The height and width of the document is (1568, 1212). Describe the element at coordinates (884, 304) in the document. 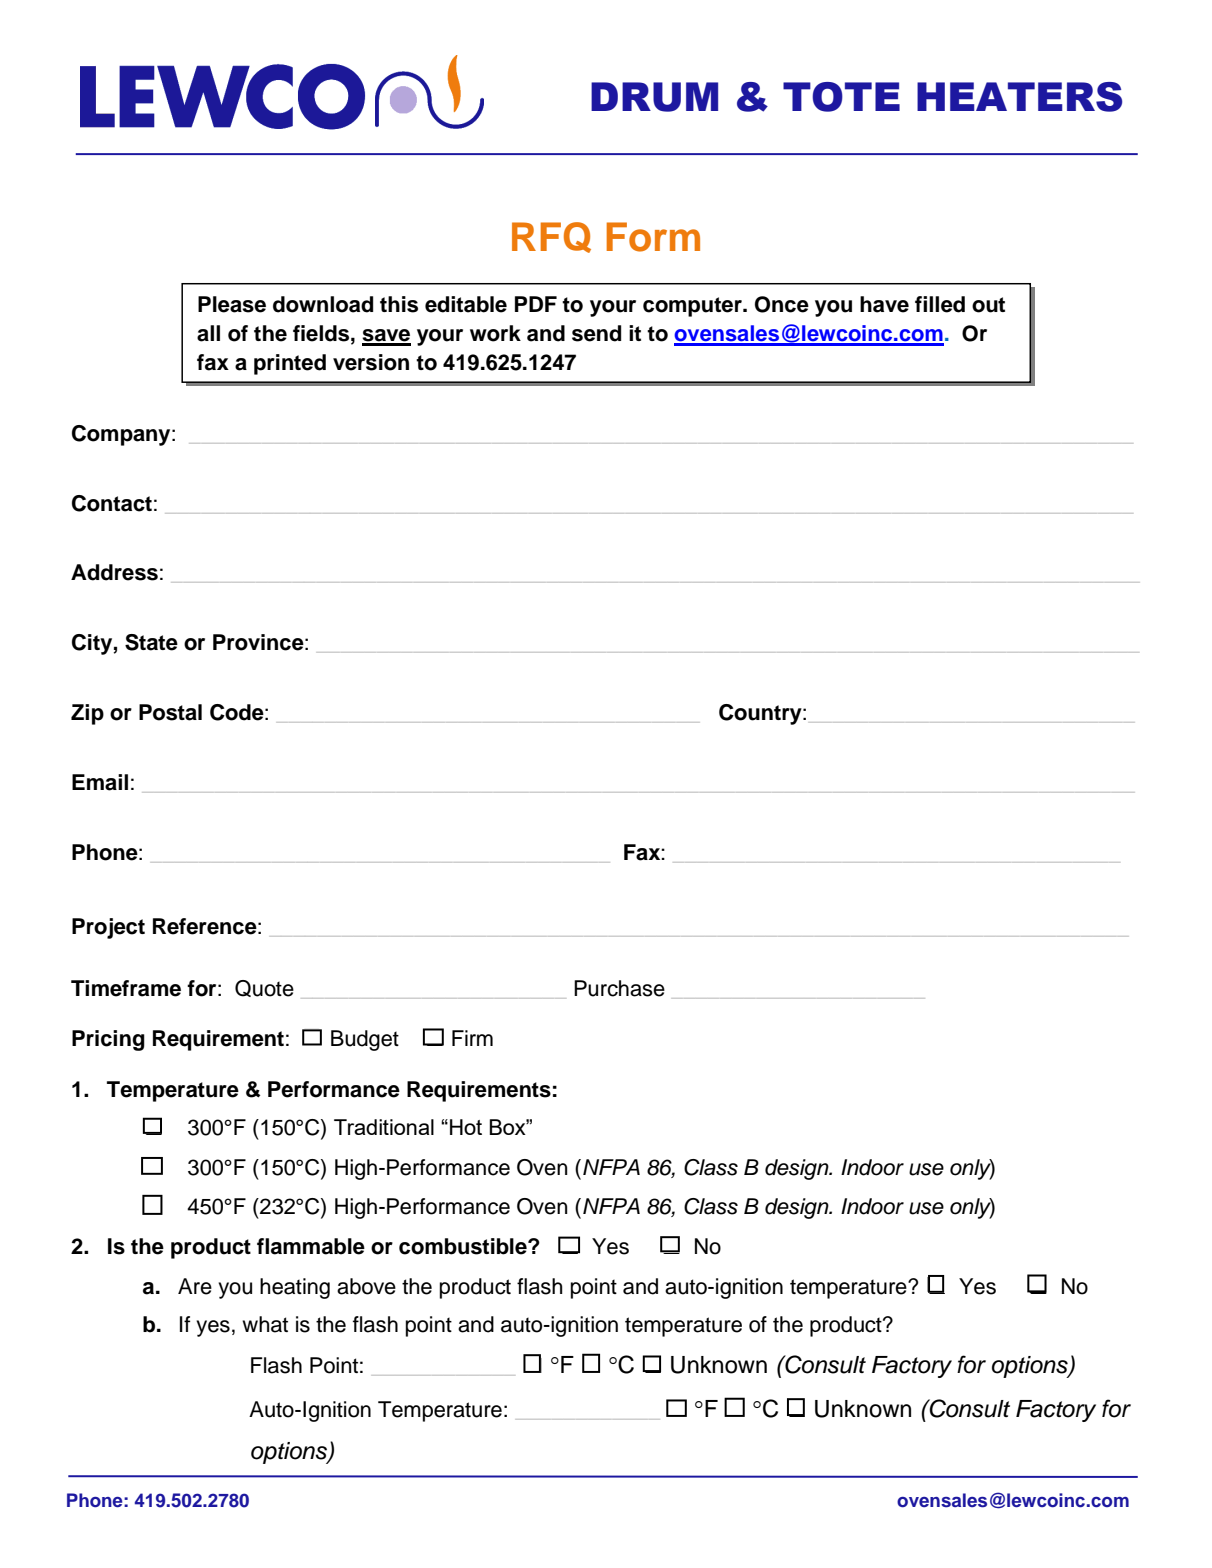

I see `have` at that location.
